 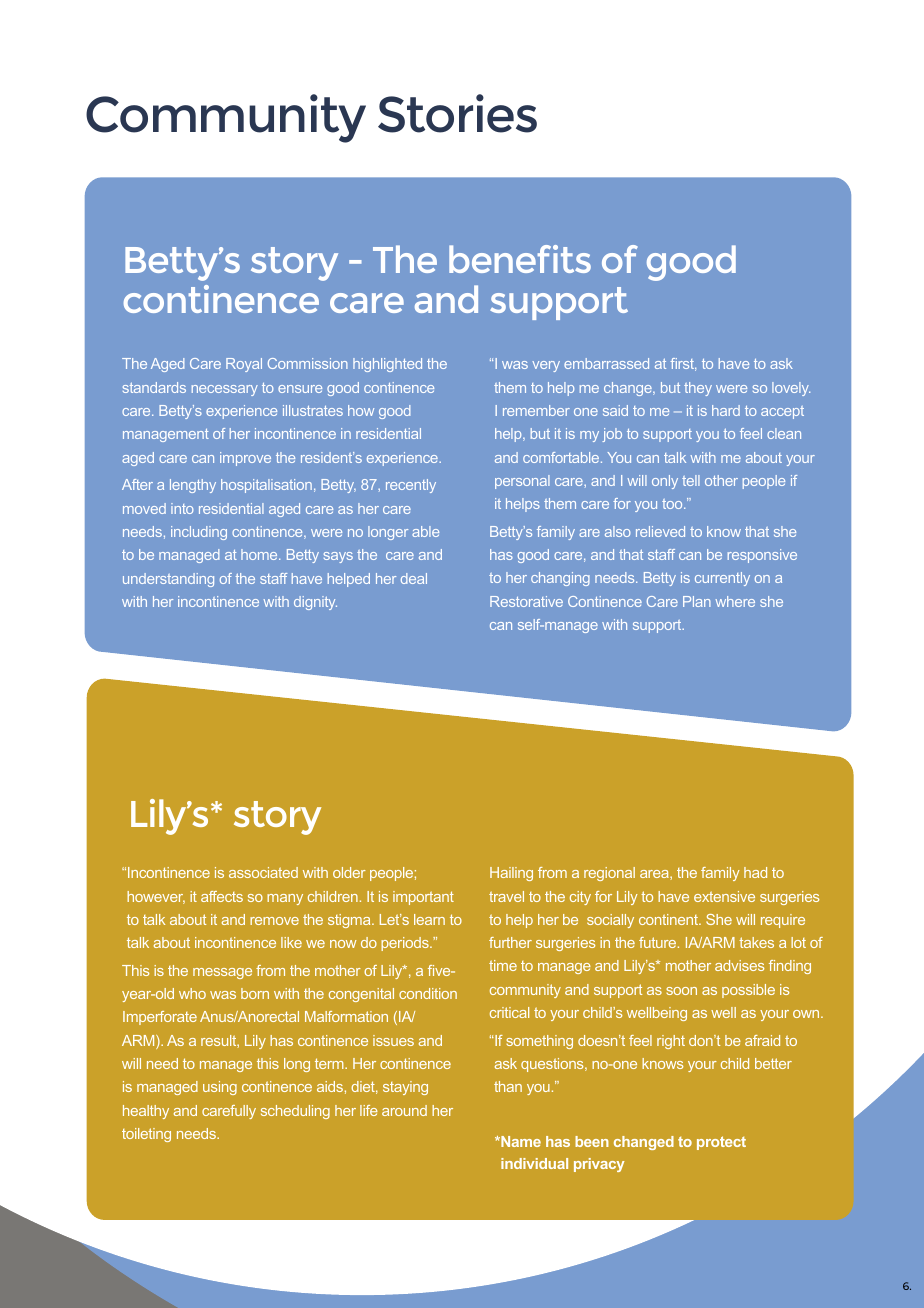 I want to click on using, so click(x=220, y=1088).
